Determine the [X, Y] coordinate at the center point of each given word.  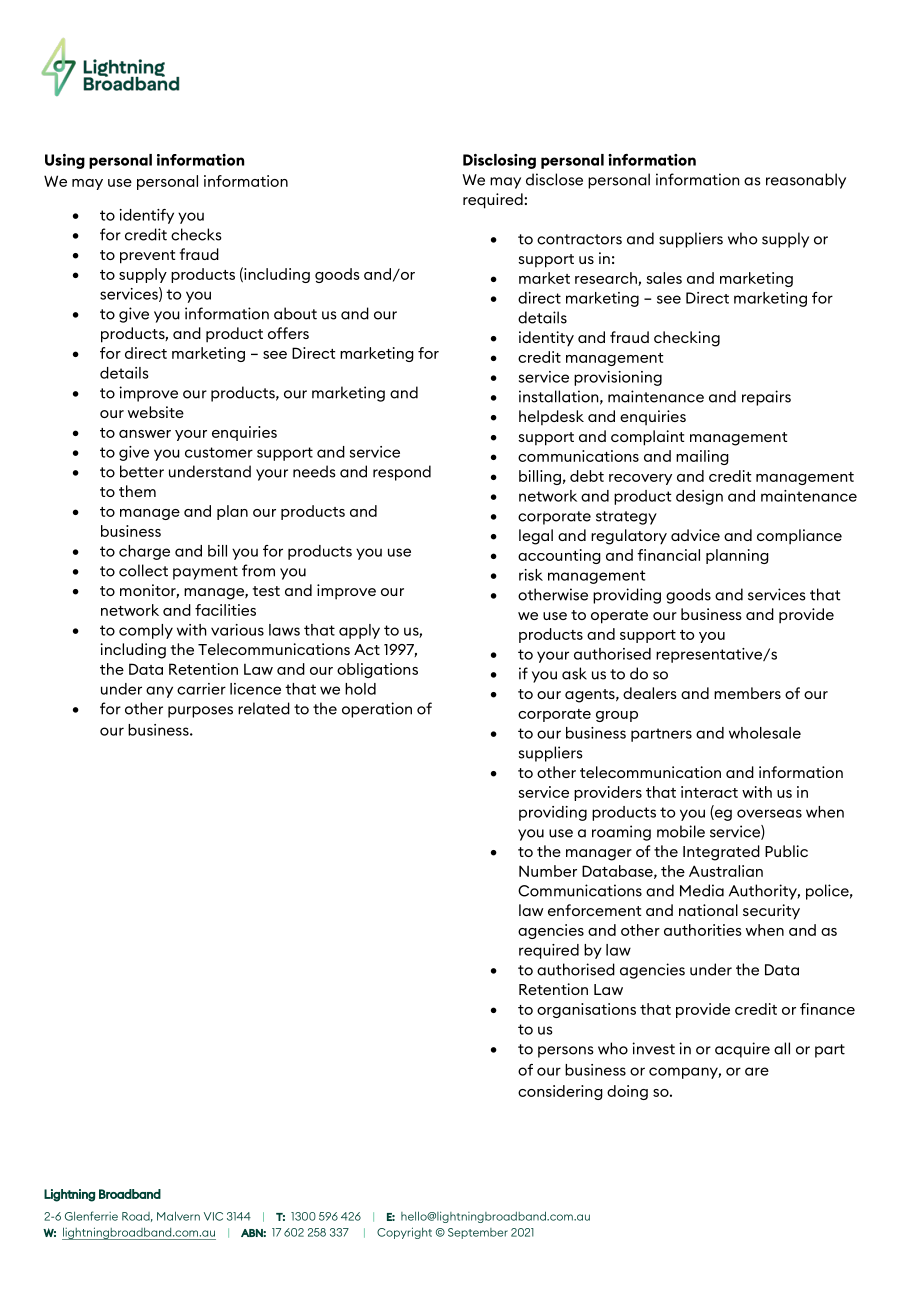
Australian [726, 871]
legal [536, 537]
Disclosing [499, 161]
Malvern [178, 1216]
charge [144, 552]
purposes [200, 712]
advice [695, 535]
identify [147, 216]
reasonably [806, 181]
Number [548, 871]
